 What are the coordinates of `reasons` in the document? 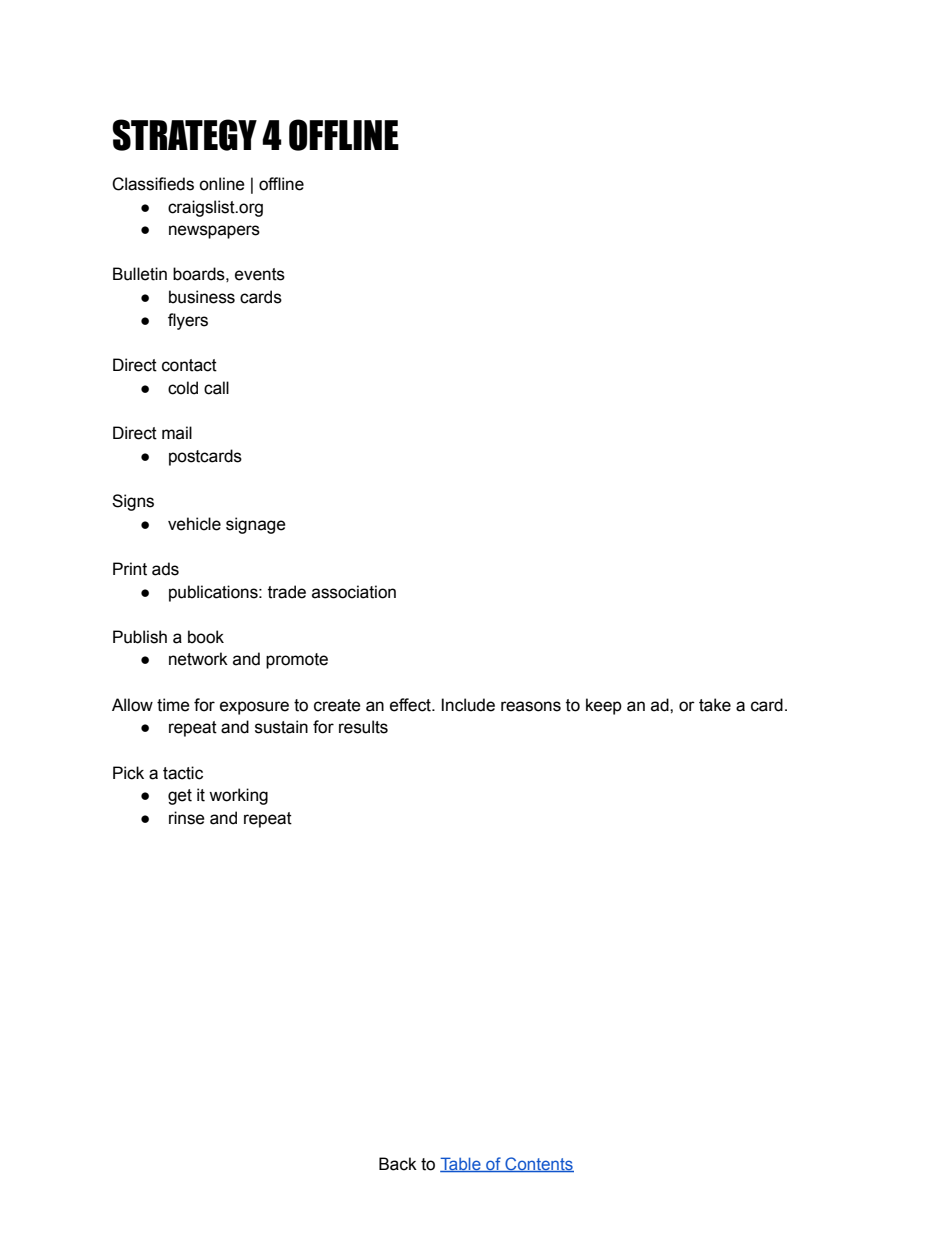 It's located at (531, 706).
